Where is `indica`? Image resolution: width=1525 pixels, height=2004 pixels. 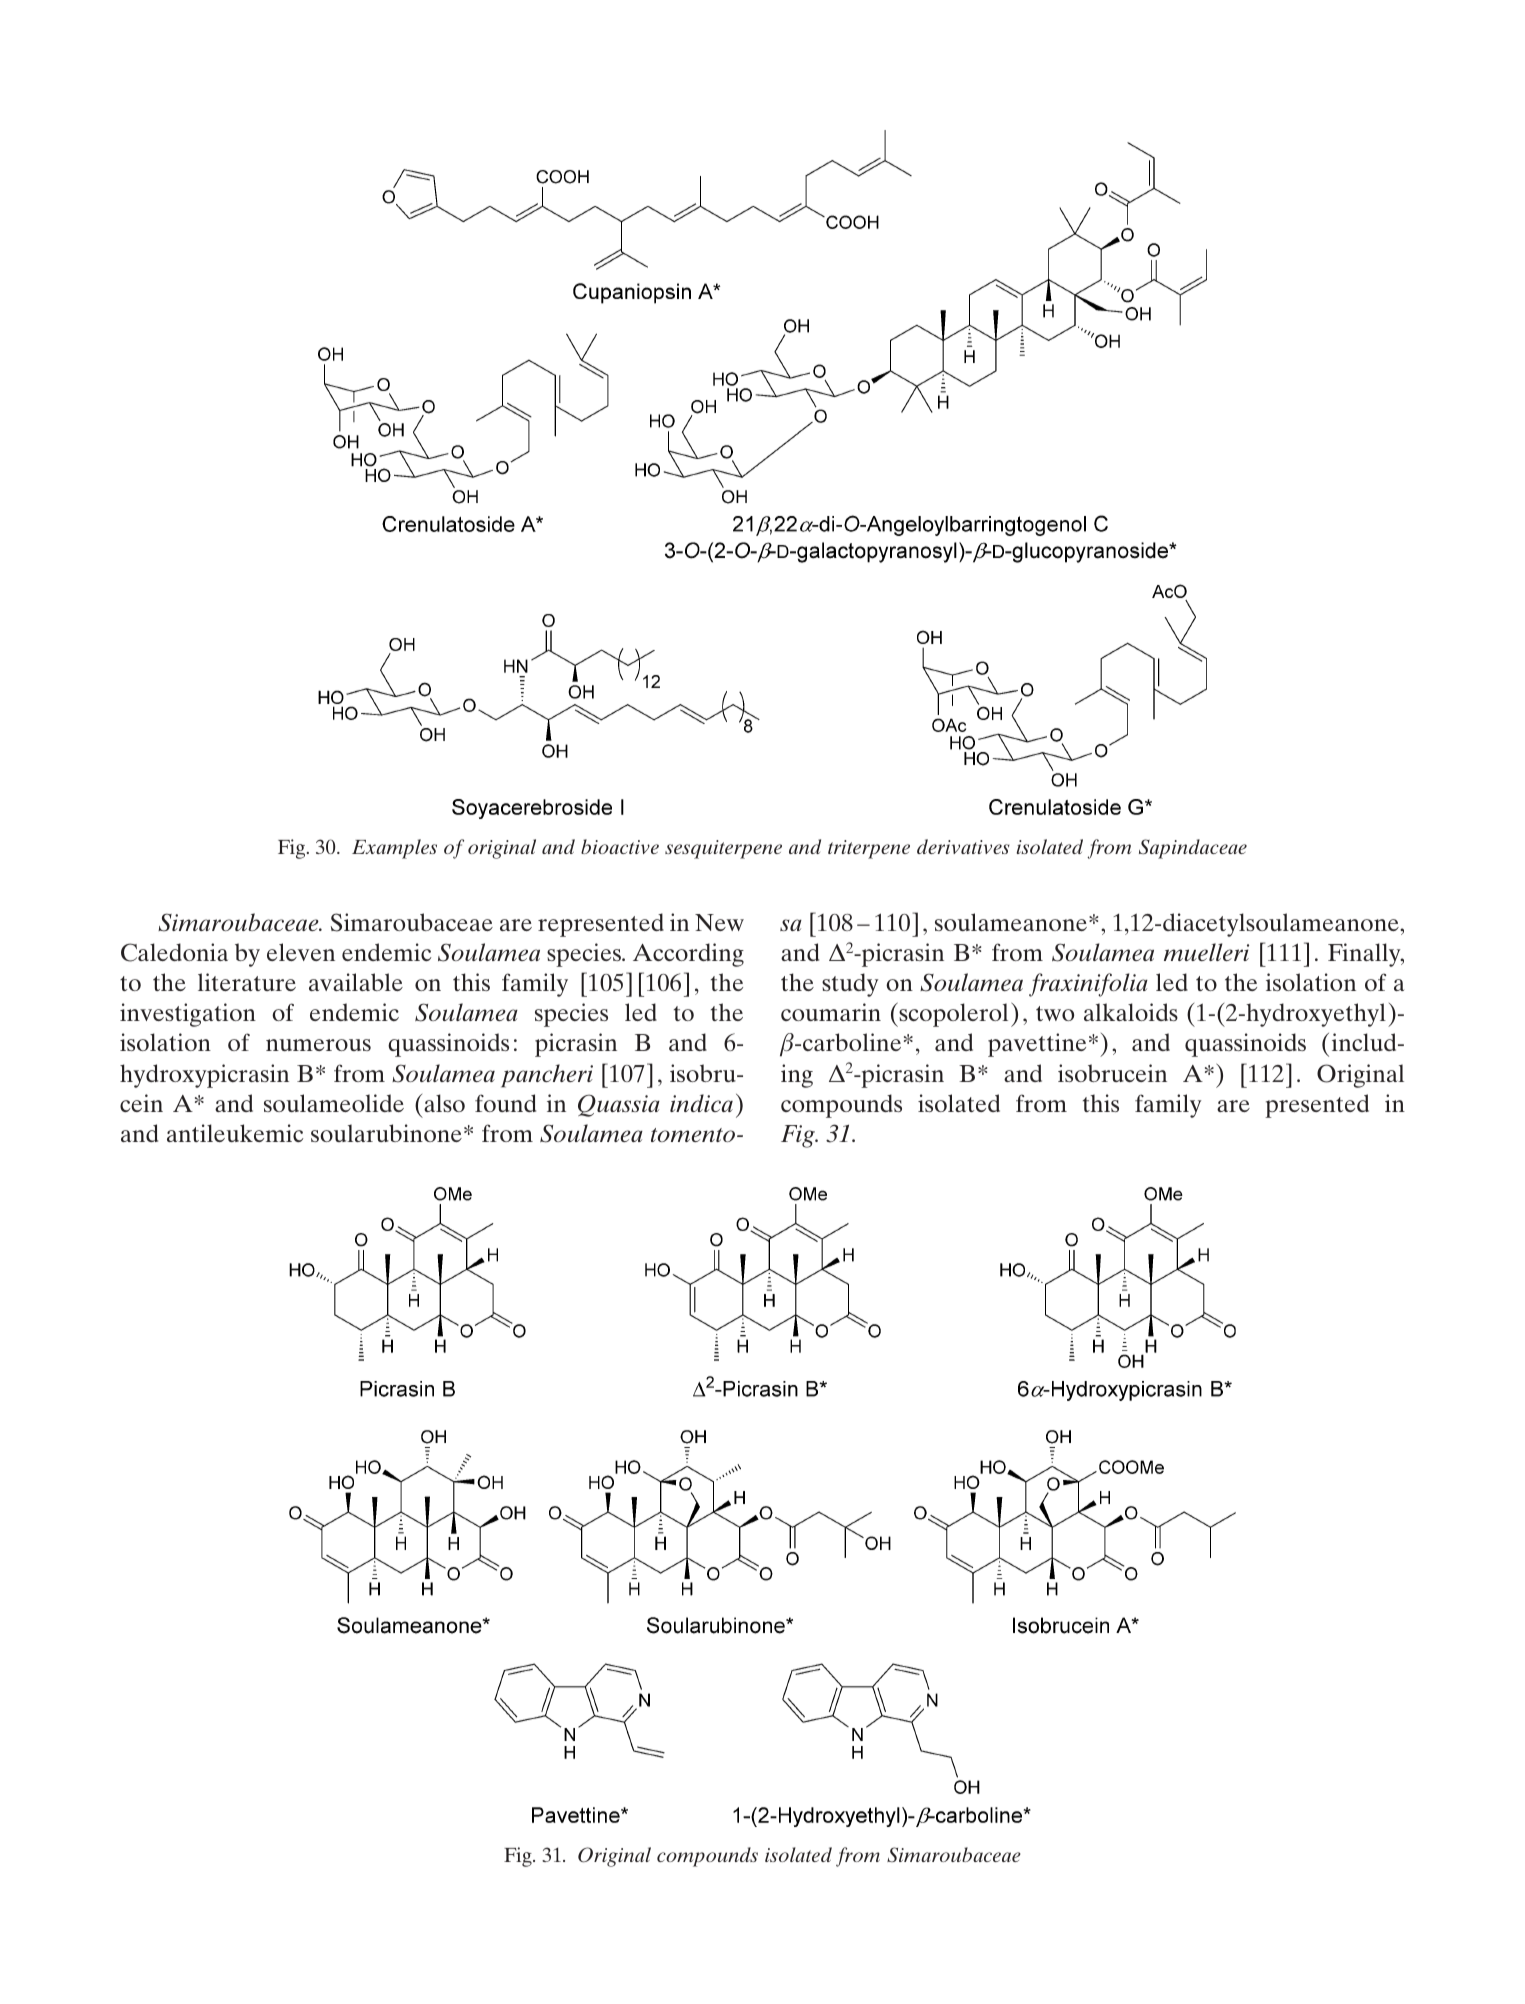 indica is located at coordinates (701, 1103).
